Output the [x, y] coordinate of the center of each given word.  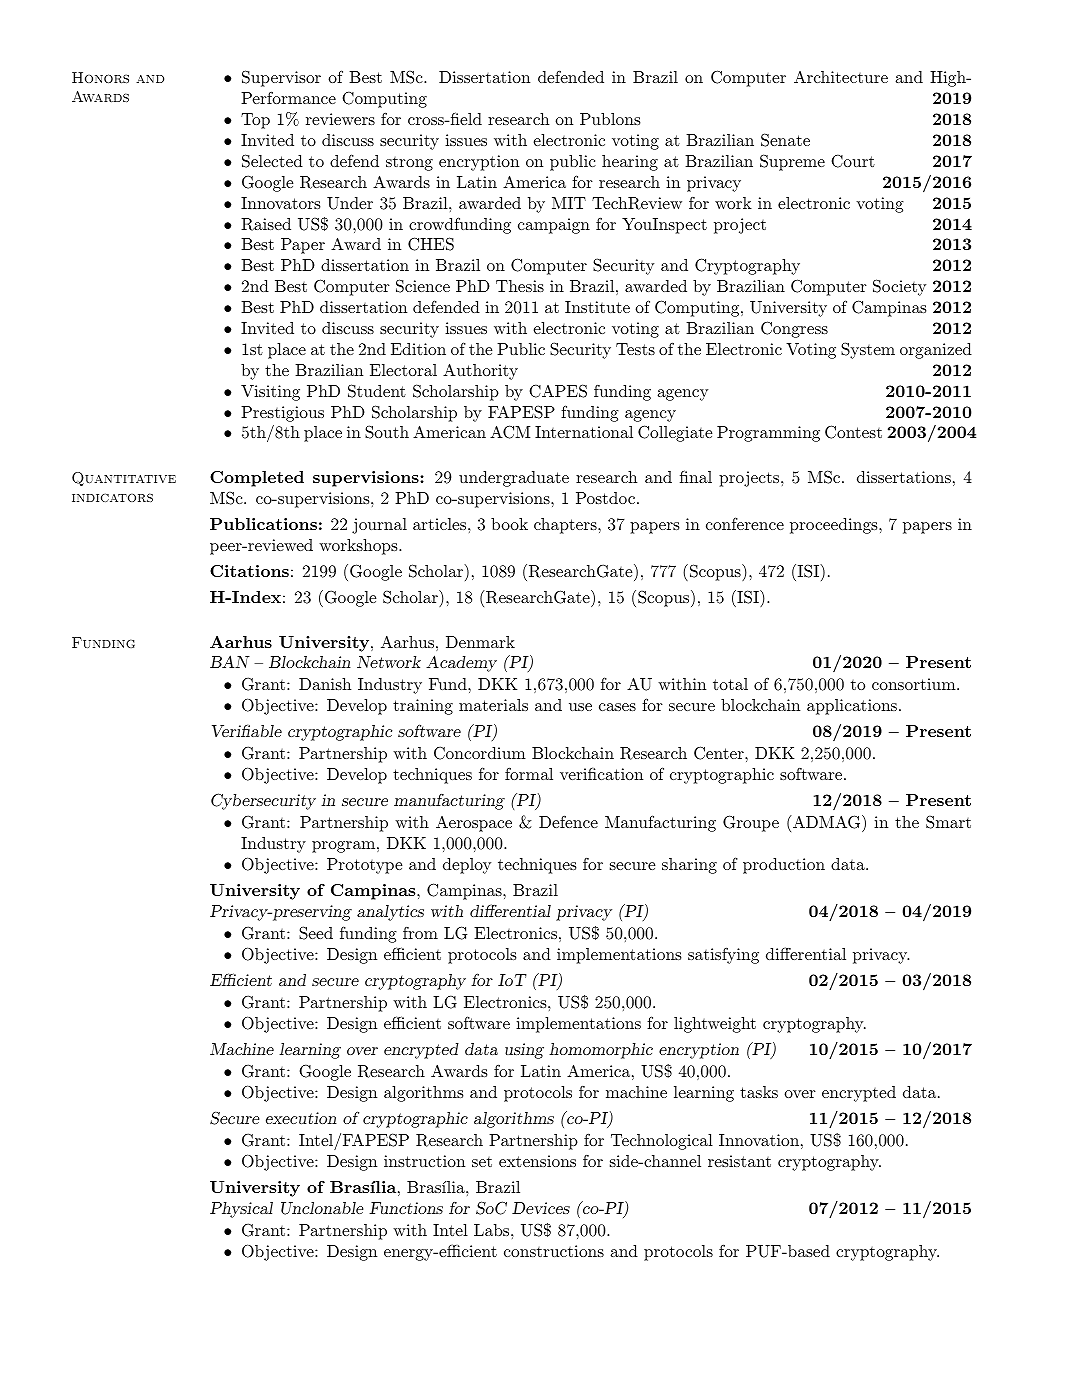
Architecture [841, 77]
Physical [241, 1210]
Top [255, 121]
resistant [739, 1161]
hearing [630, 163]
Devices [541, 1208]
